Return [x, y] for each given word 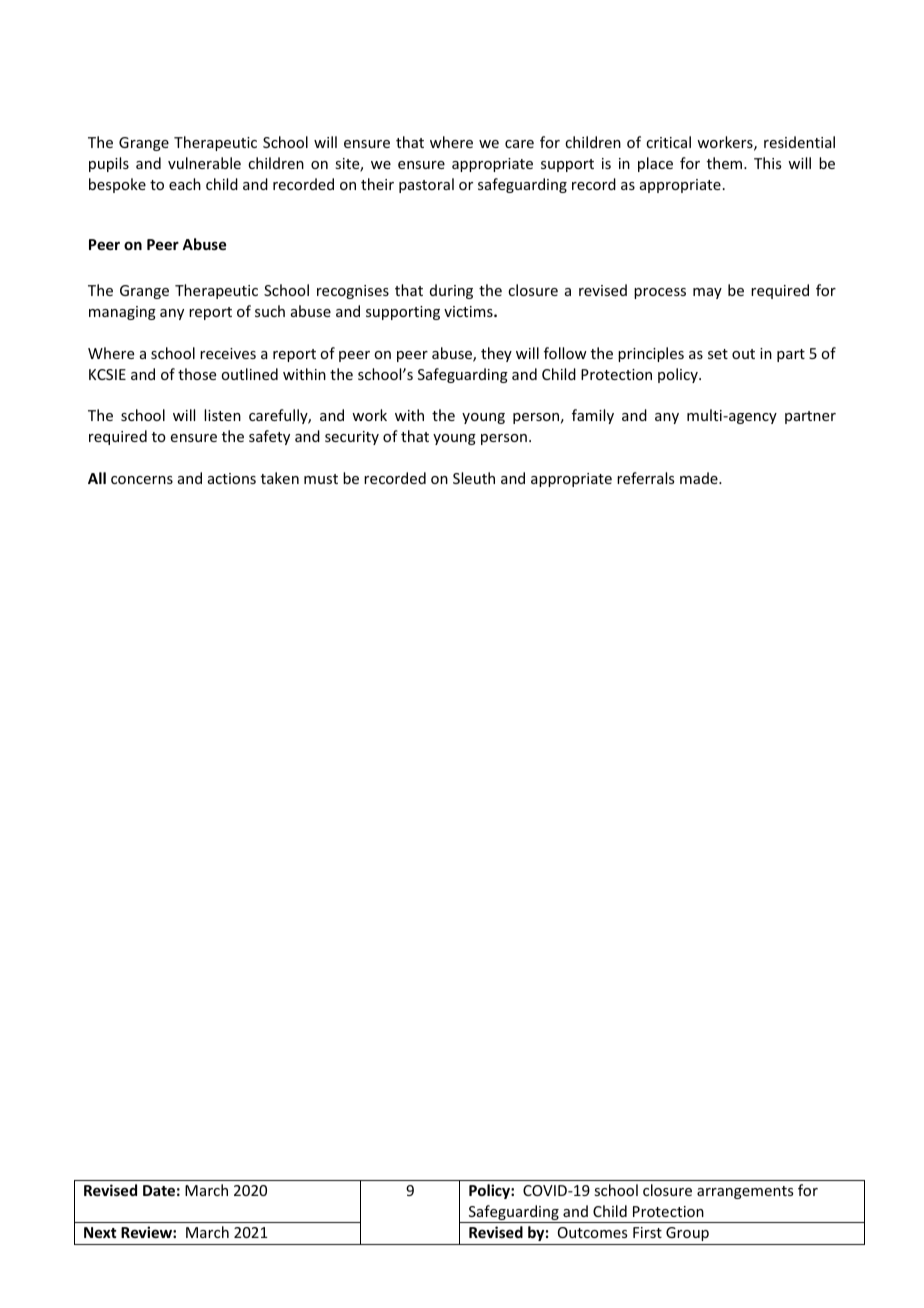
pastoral [426, 185]
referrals [645, 478]
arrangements [745, 1192]
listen [222, 415]
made [700, 478]
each [185, 184]
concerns [142, 480]
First [647, 1232]
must [321, 479]
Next [100, 1232]
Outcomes [592, 1232]
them [726, 163]
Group [687, 1234]
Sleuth [474, 478]
